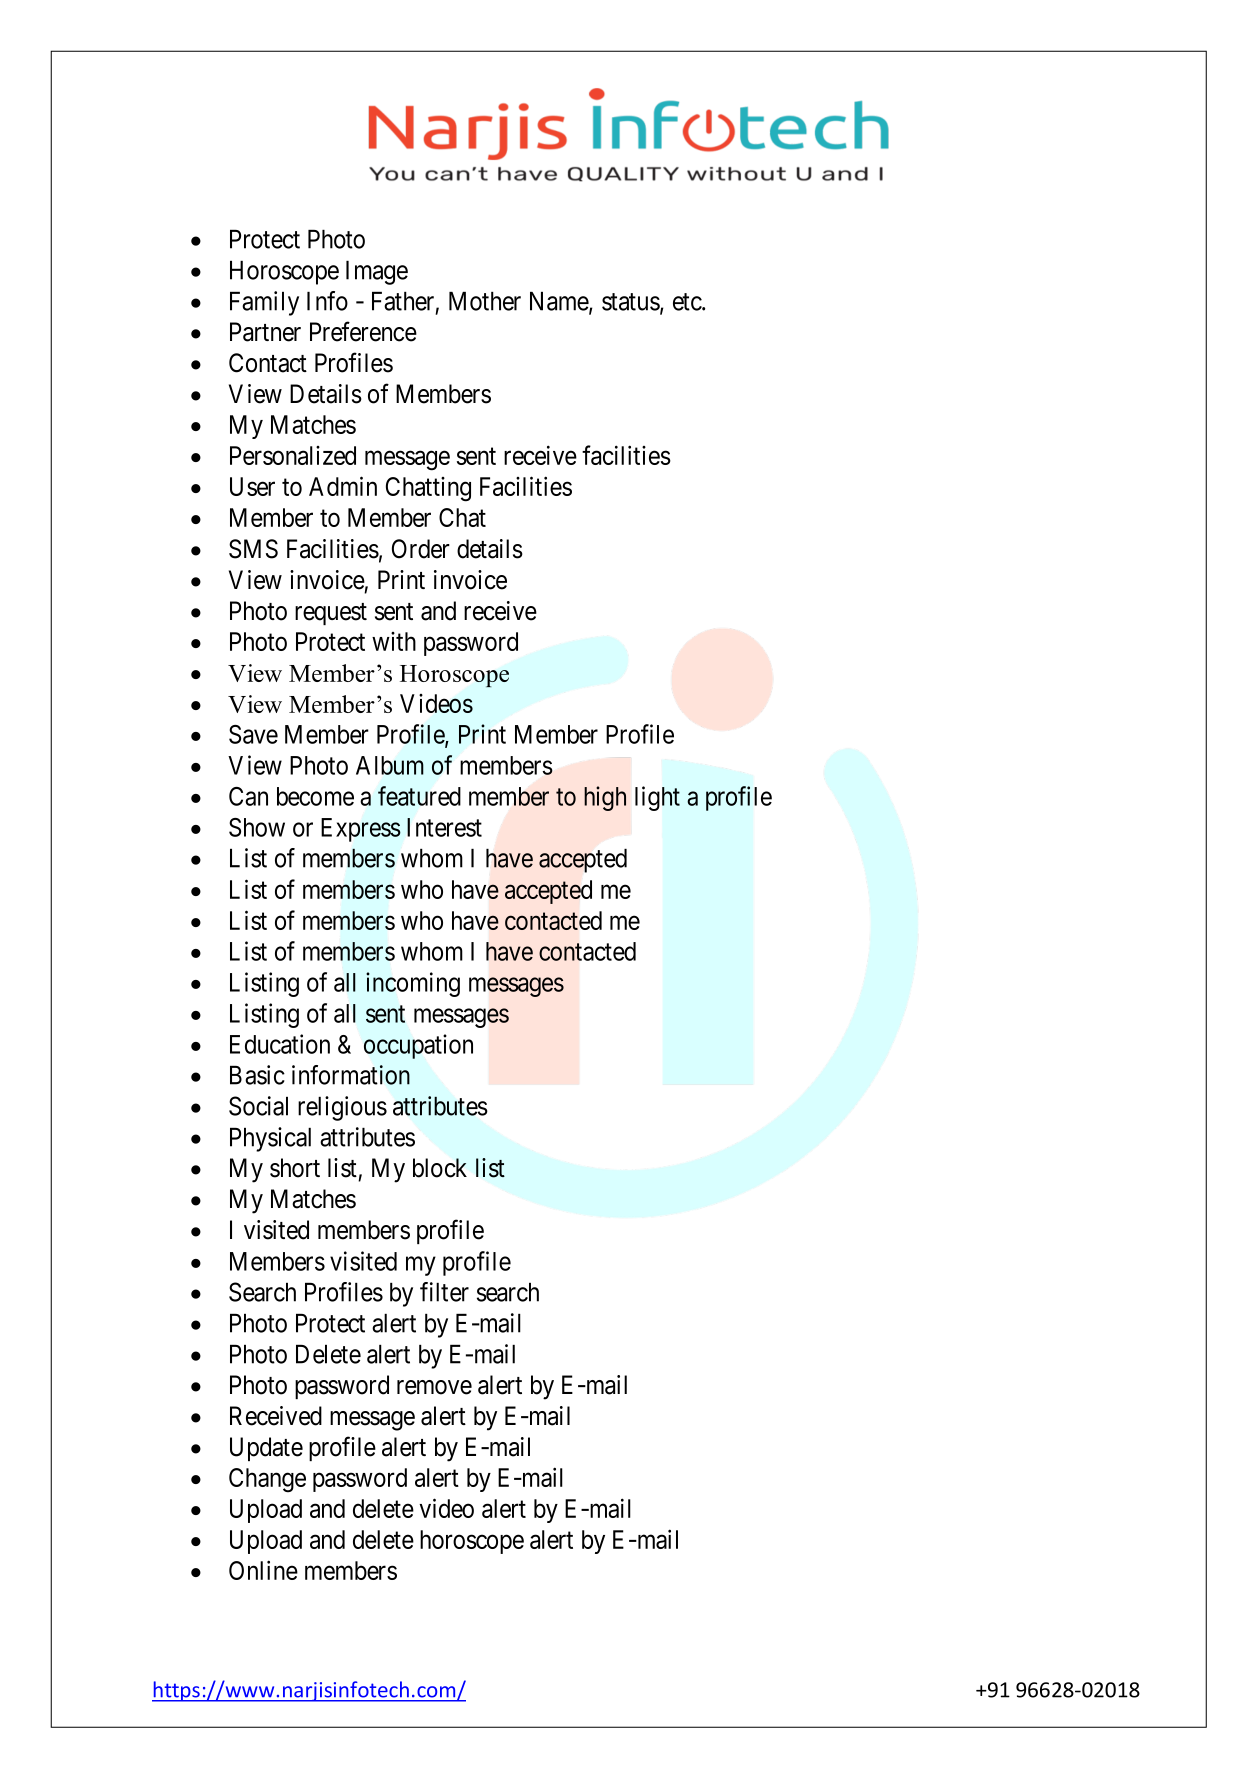 The height and width of the image is (1778, 1257). What do you see at coordinates (267, 1480) in the image?
I see `Change` at bounding box center [267, 1480].
